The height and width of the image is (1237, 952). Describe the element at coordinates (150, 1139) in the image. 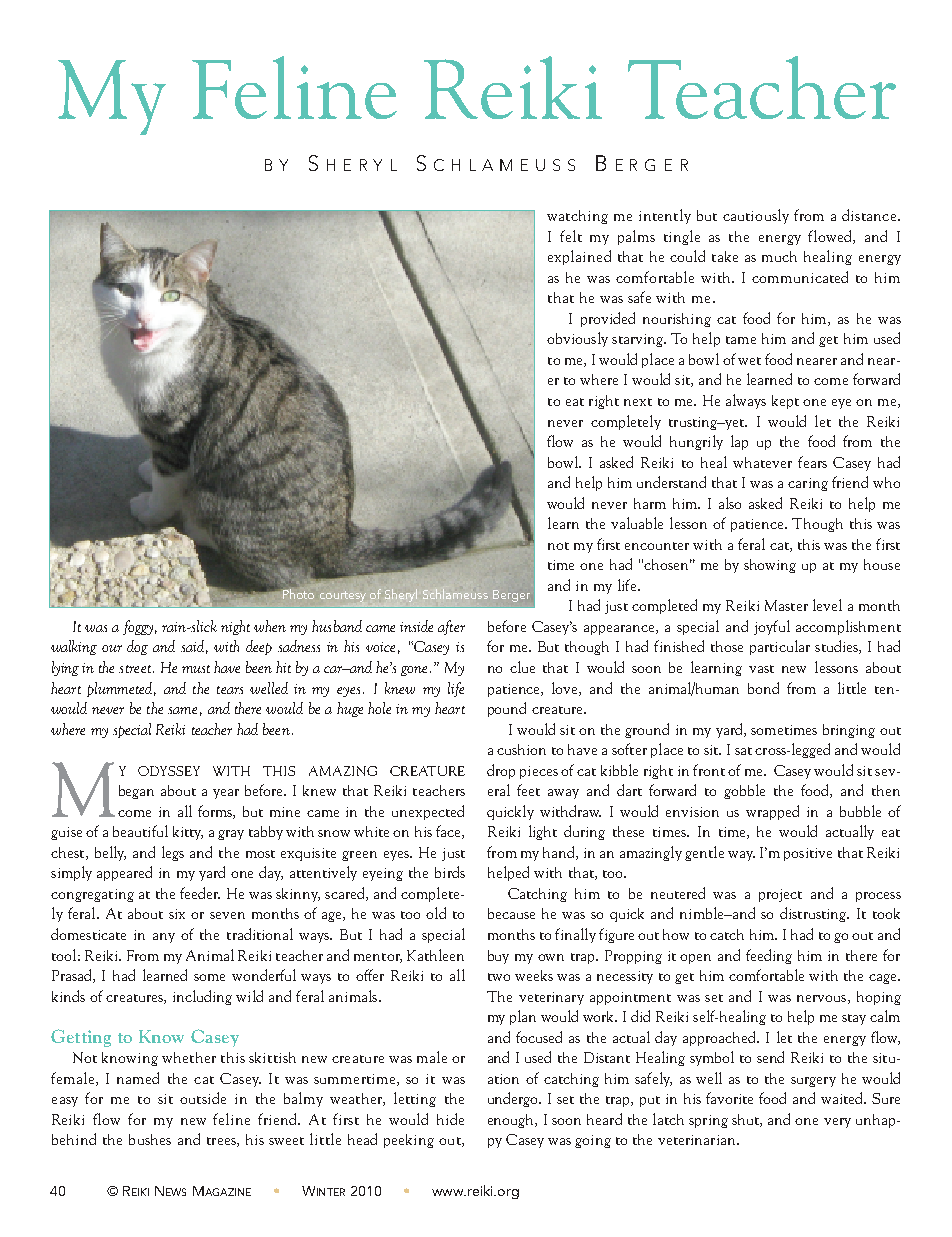

I see `bushes` at that location.
